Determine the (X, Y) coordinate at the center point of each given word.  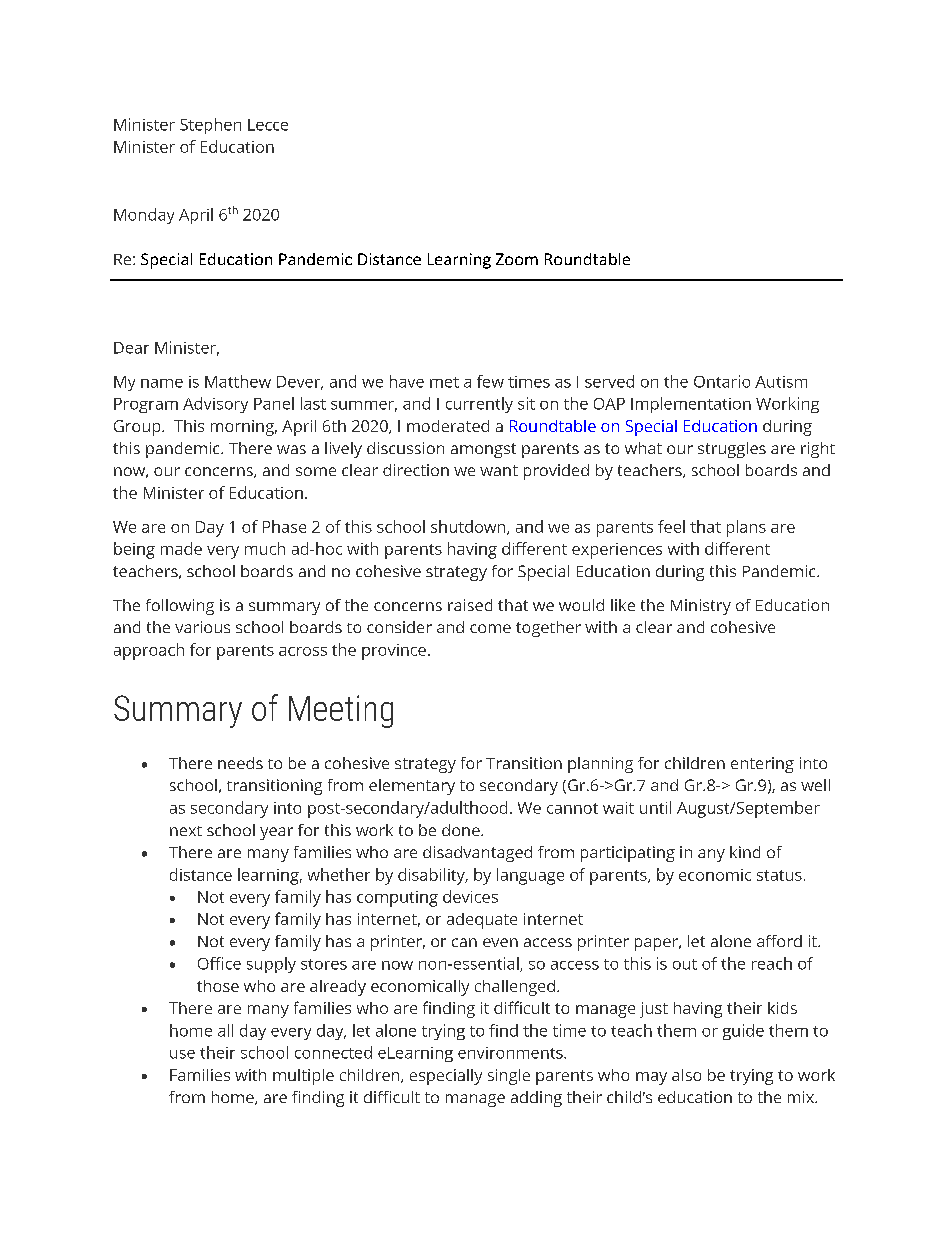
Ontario (722, 381)
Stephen (210, 126)
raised (470, 605)
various (202, 627)
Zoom (517, 259)
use (182, 1054)
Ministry (701, 607)
